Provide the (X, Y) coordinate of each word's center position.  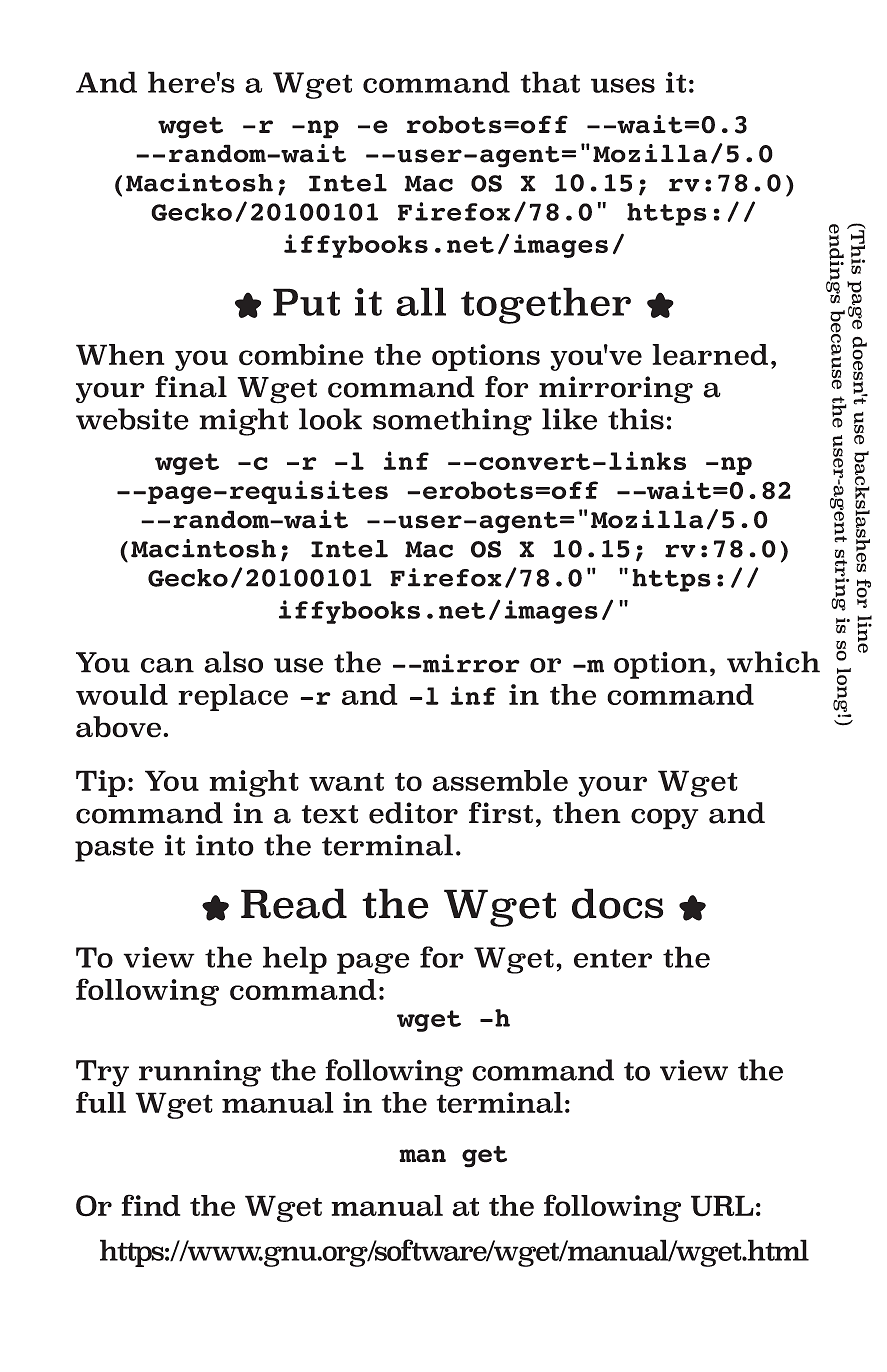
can (167, 665)
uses (623, 85)
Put (306, 302)
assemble (500, 781)
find (151, 1205)
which (773, 662)
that (550, 82)
